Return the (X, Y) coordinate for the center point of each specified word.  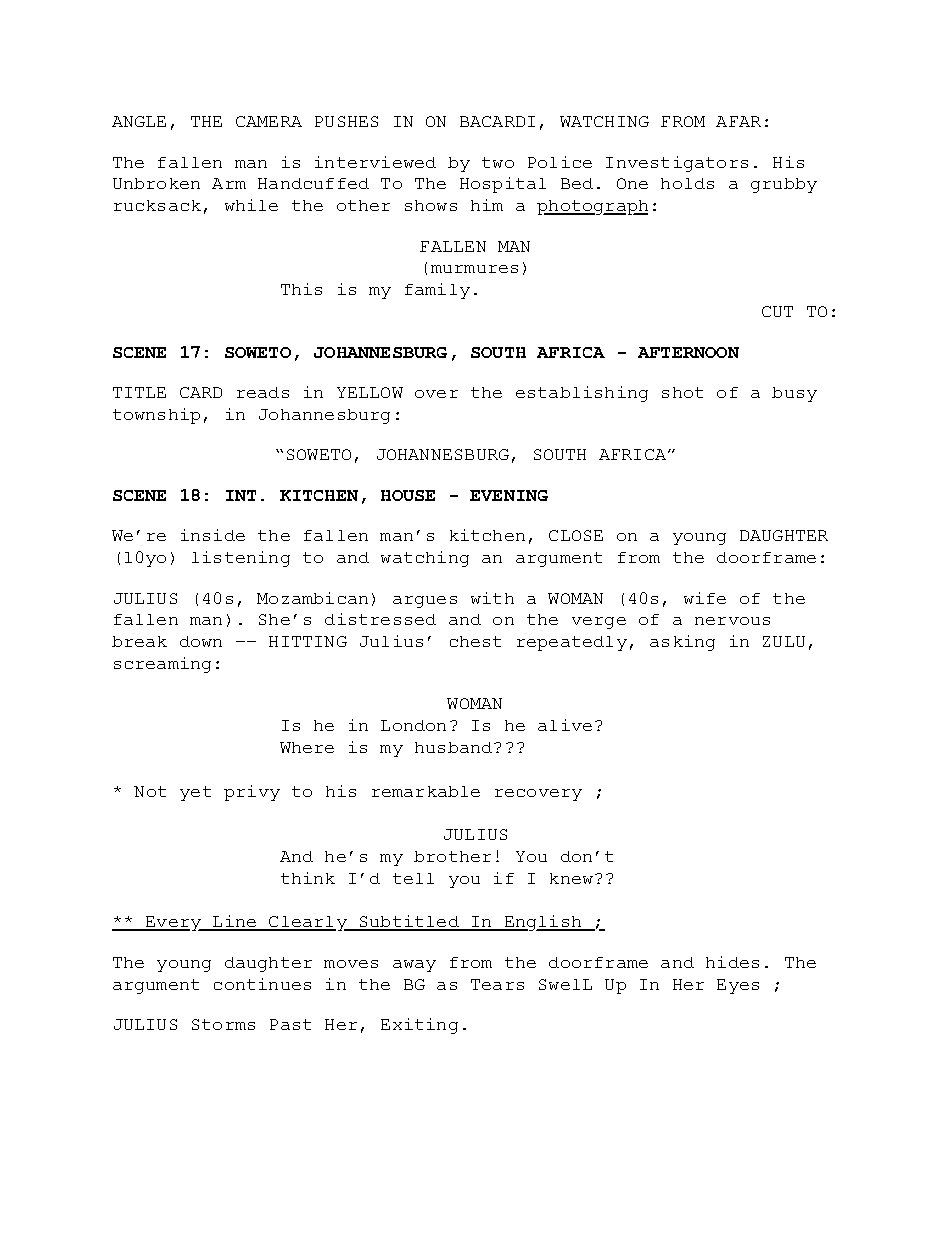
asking (682, 643)
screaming (162, 665)
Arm (229, 183)
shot (682, 392)
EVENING (509, 495)
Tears (497, 984)
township (156, 416)
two (498, 162)
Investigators (677, 164)
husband (455, 747)
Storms (223, 1024)
